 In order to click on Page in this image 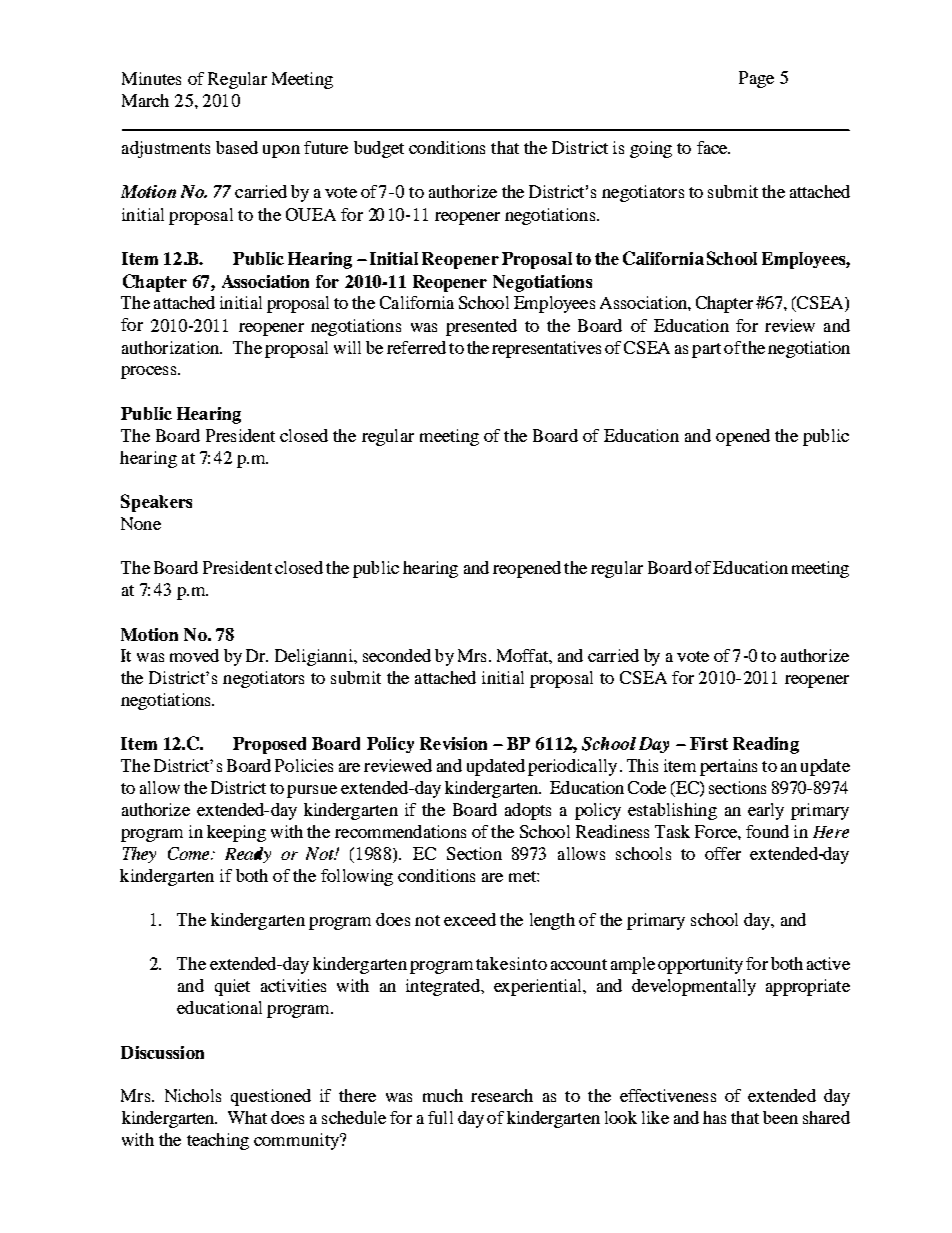, I will do `click(756, 79)`.
